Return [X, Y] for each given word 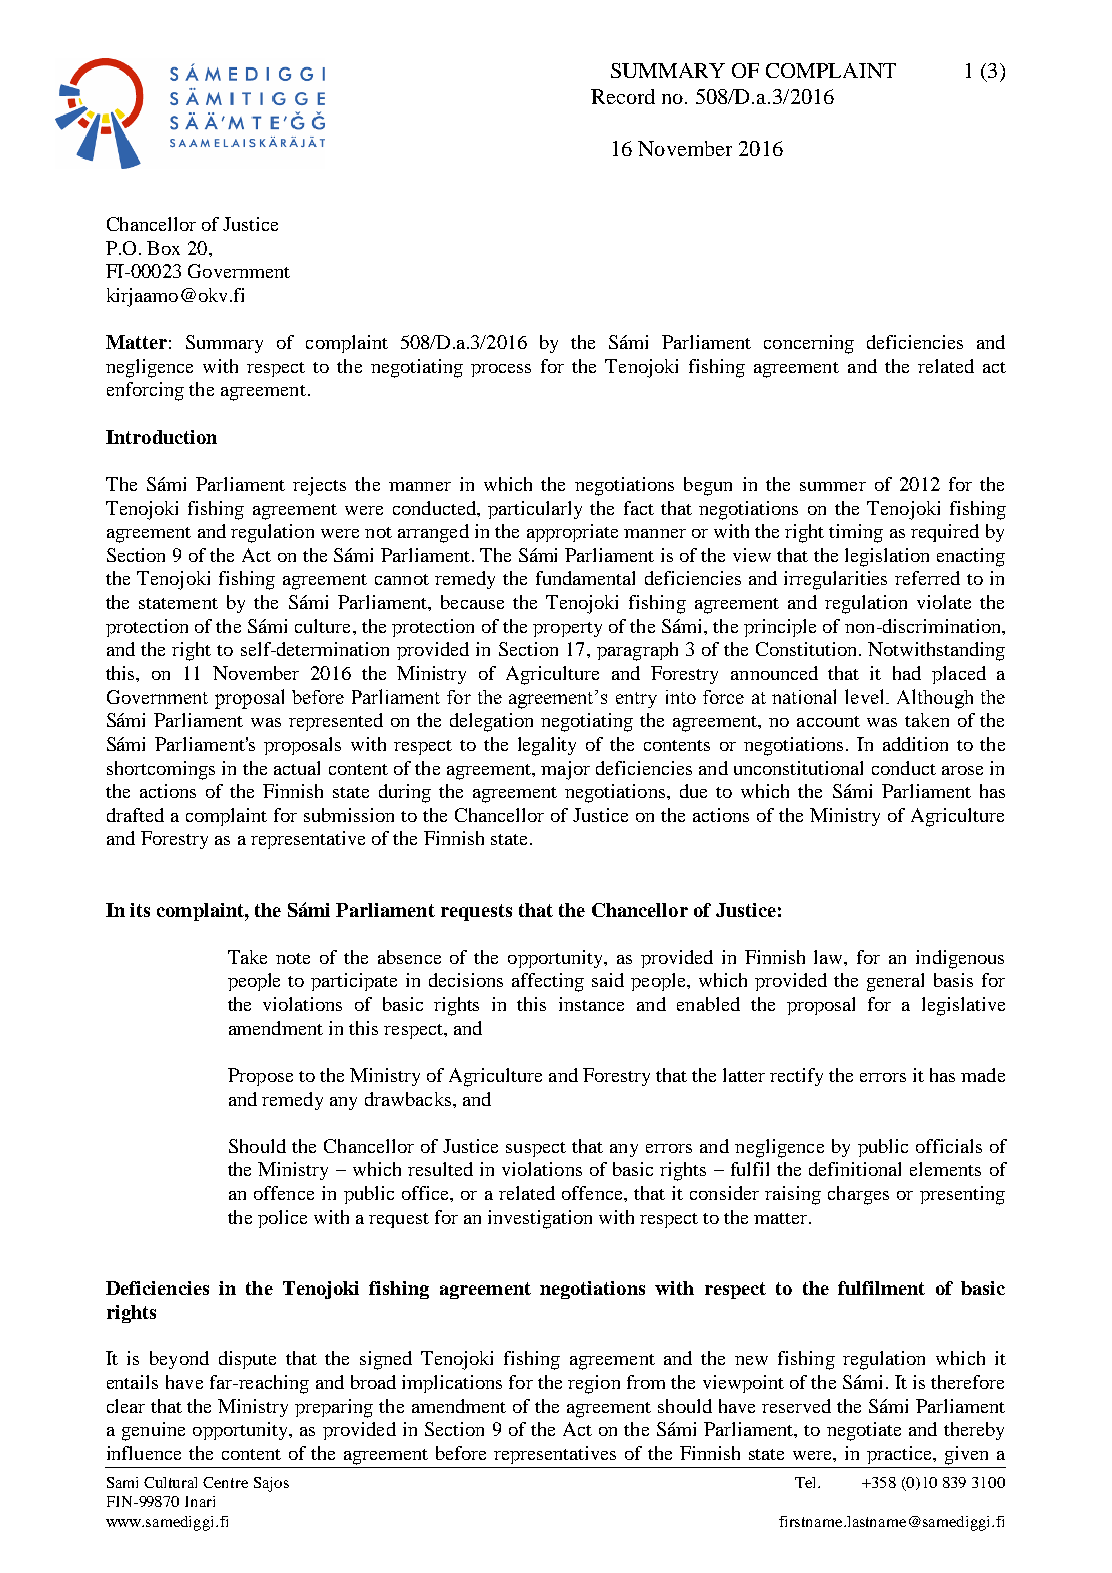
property [567, 629]
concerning [809, 344]
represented [336, 722]
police [282, 1219]
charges [858, 1195]
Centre [225, 1482]
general [895, 982]
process [501, 370]
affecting [548, 982]
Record [623, 96]
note [293, 958]
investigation [540, 1219]
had [907, 673]
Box [163, 248]
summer [833, 486]
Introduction [161, 437]
